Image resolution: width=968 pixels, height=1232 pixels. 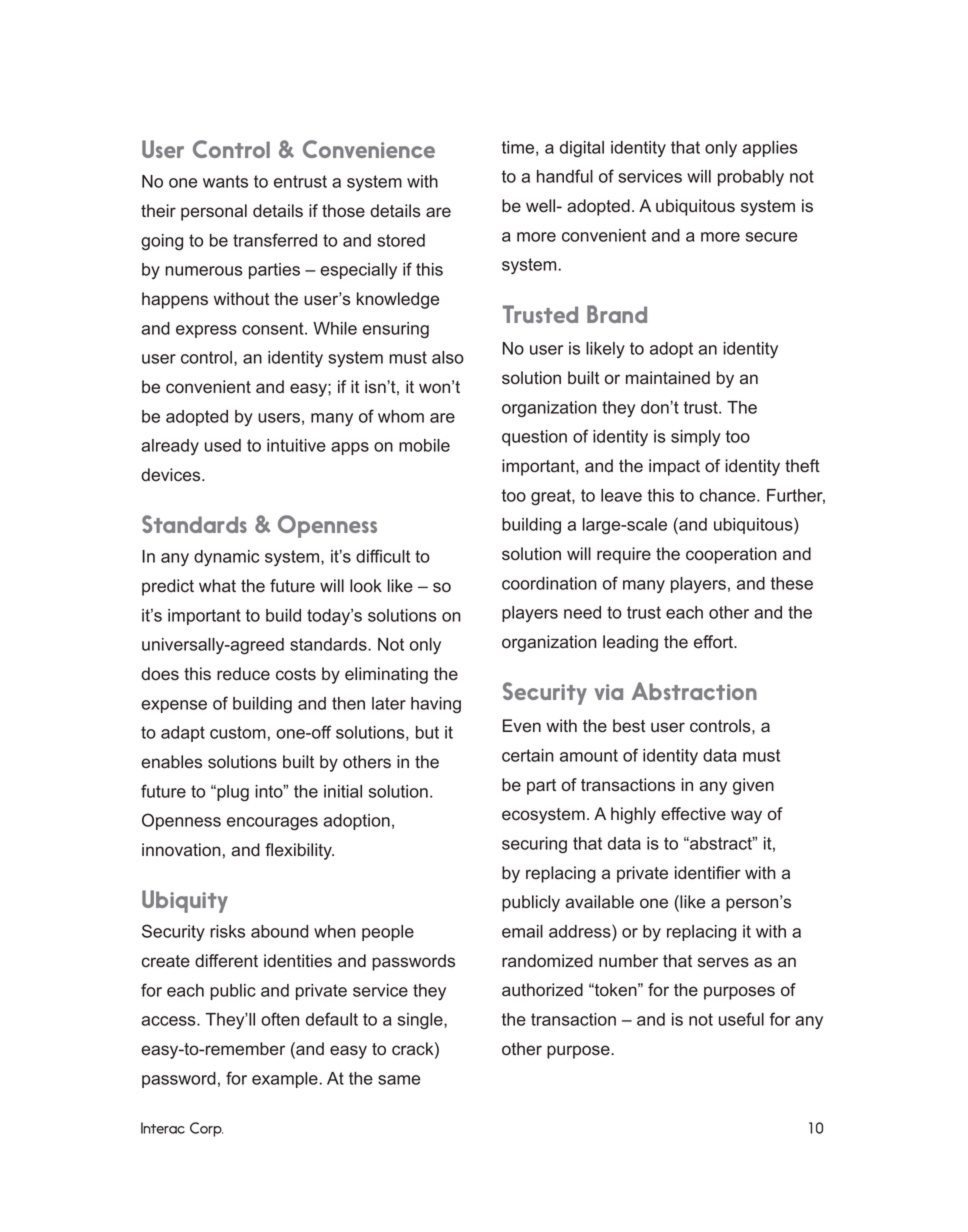 I want to click on probably, so click(x=751, y=178).
